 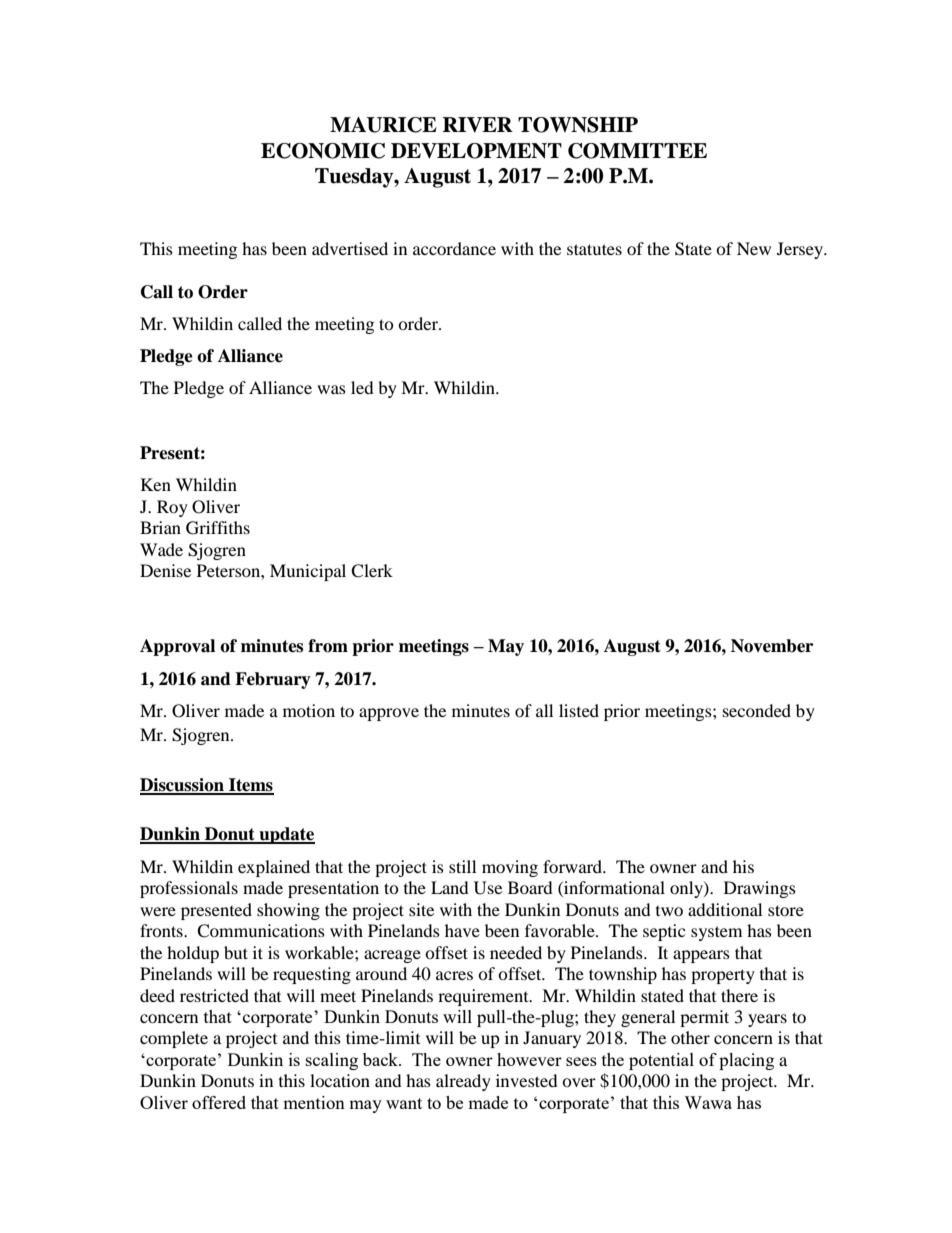 What do you see at coordinates (323, 151) in the page?
I see `ECONOMIC` at bounding box center [323, 151].
